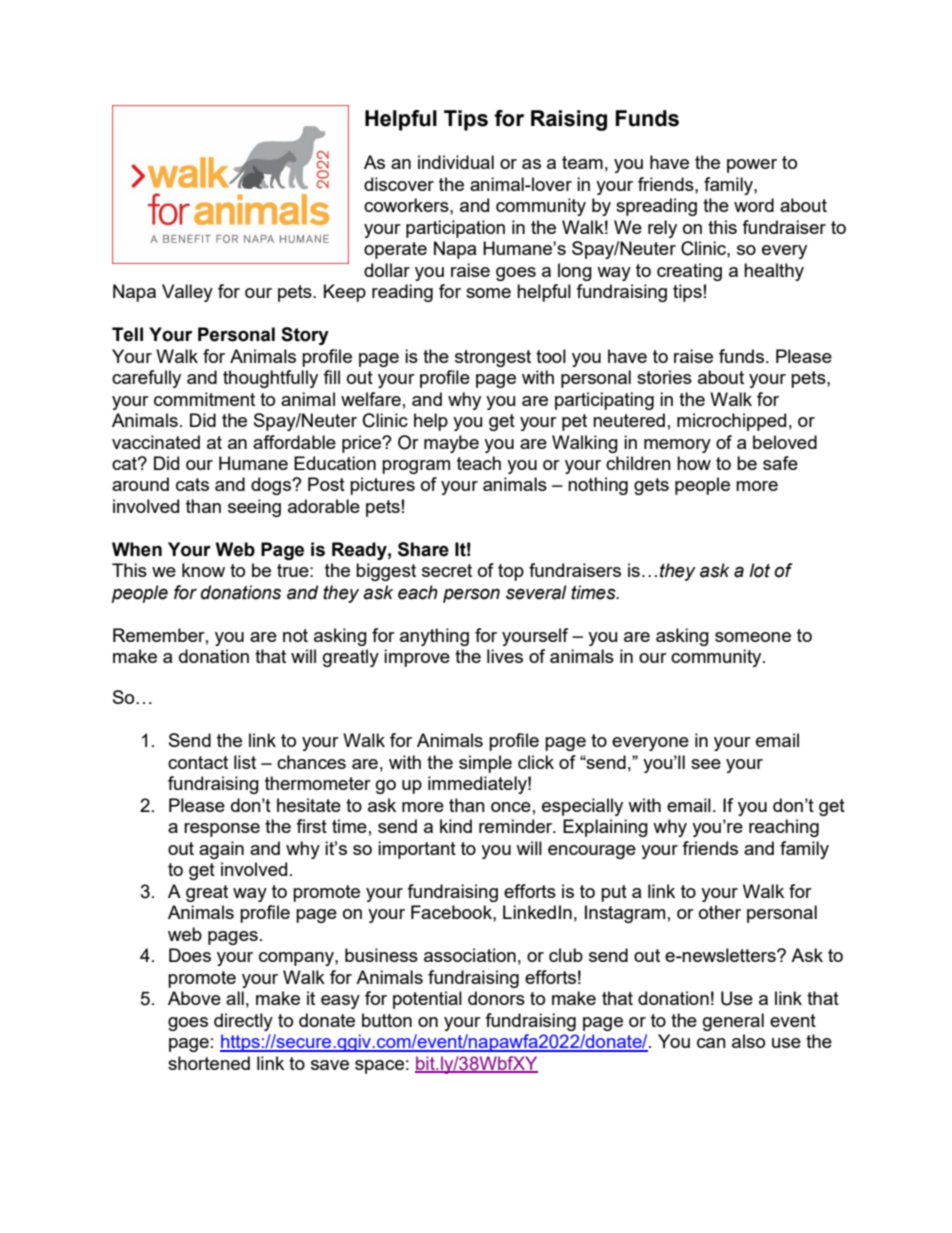  Describe the element at coordinates (759, 570) in the document. I see `lot` at that location.
